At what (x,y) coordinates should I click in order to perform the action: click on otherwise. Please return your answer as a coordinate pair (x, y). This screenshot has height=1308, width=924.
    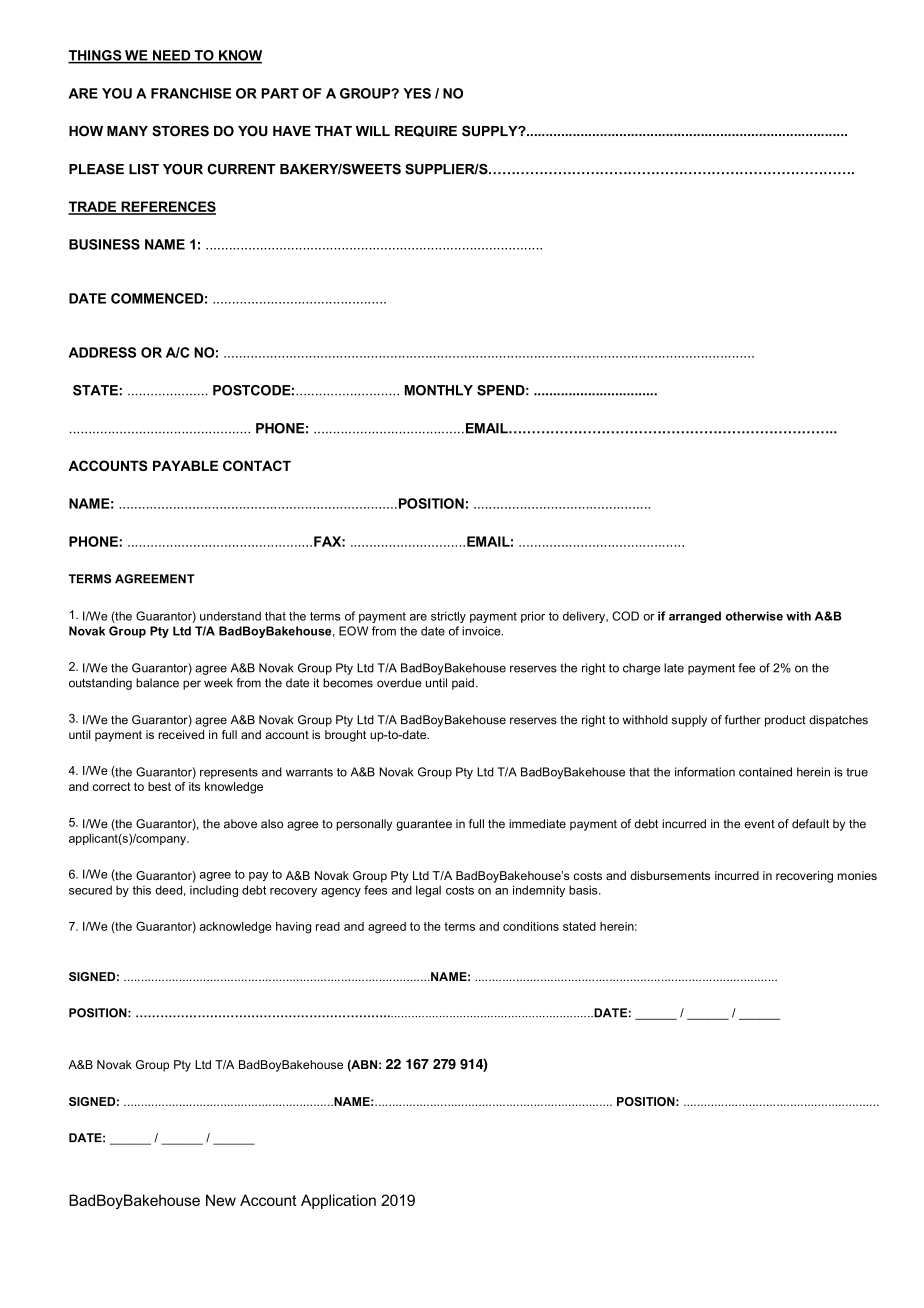
    Looking at the image, I should click on (754, 616).
